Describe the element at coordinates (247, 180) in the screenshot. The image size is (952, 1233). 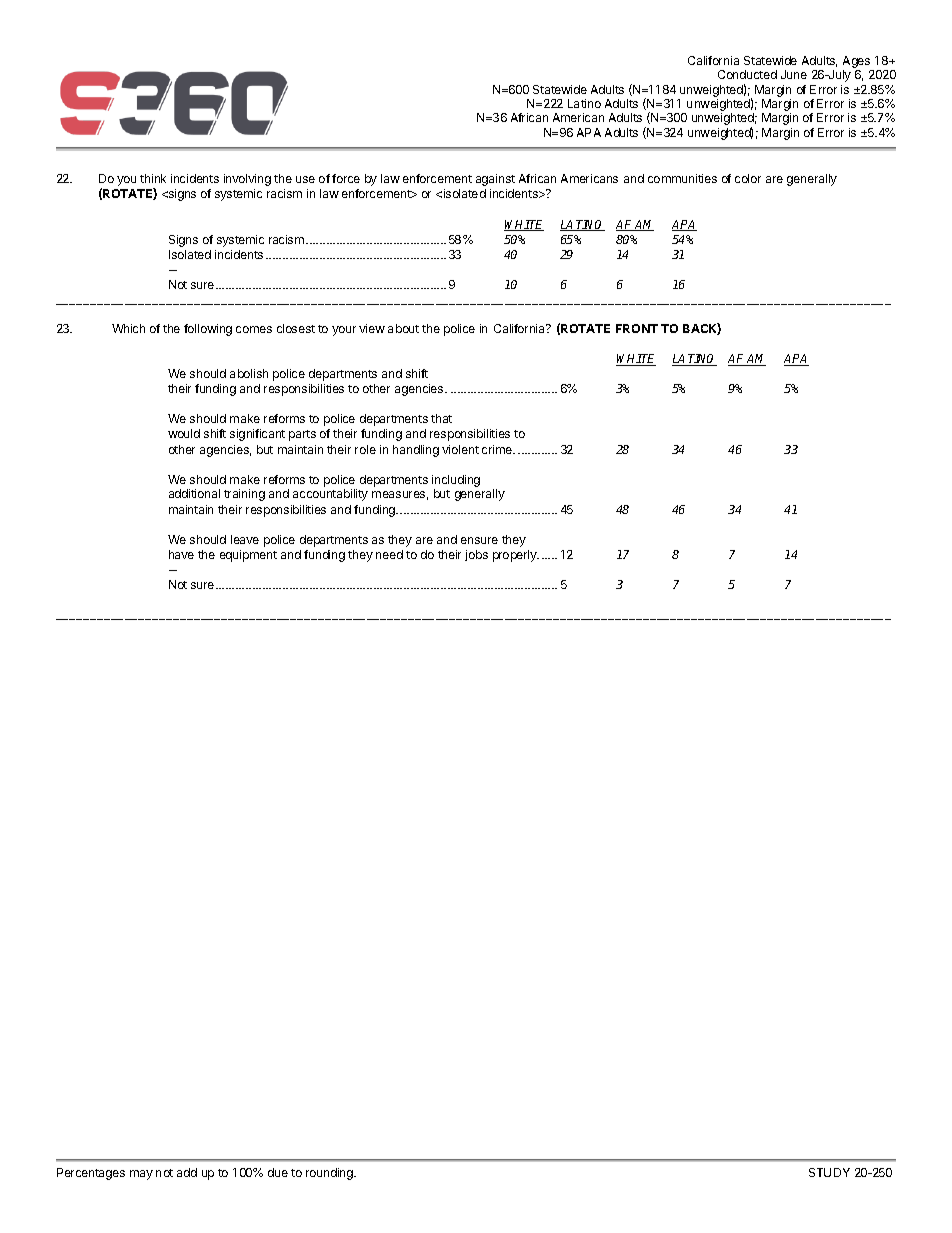
I see `involving` at that location.
